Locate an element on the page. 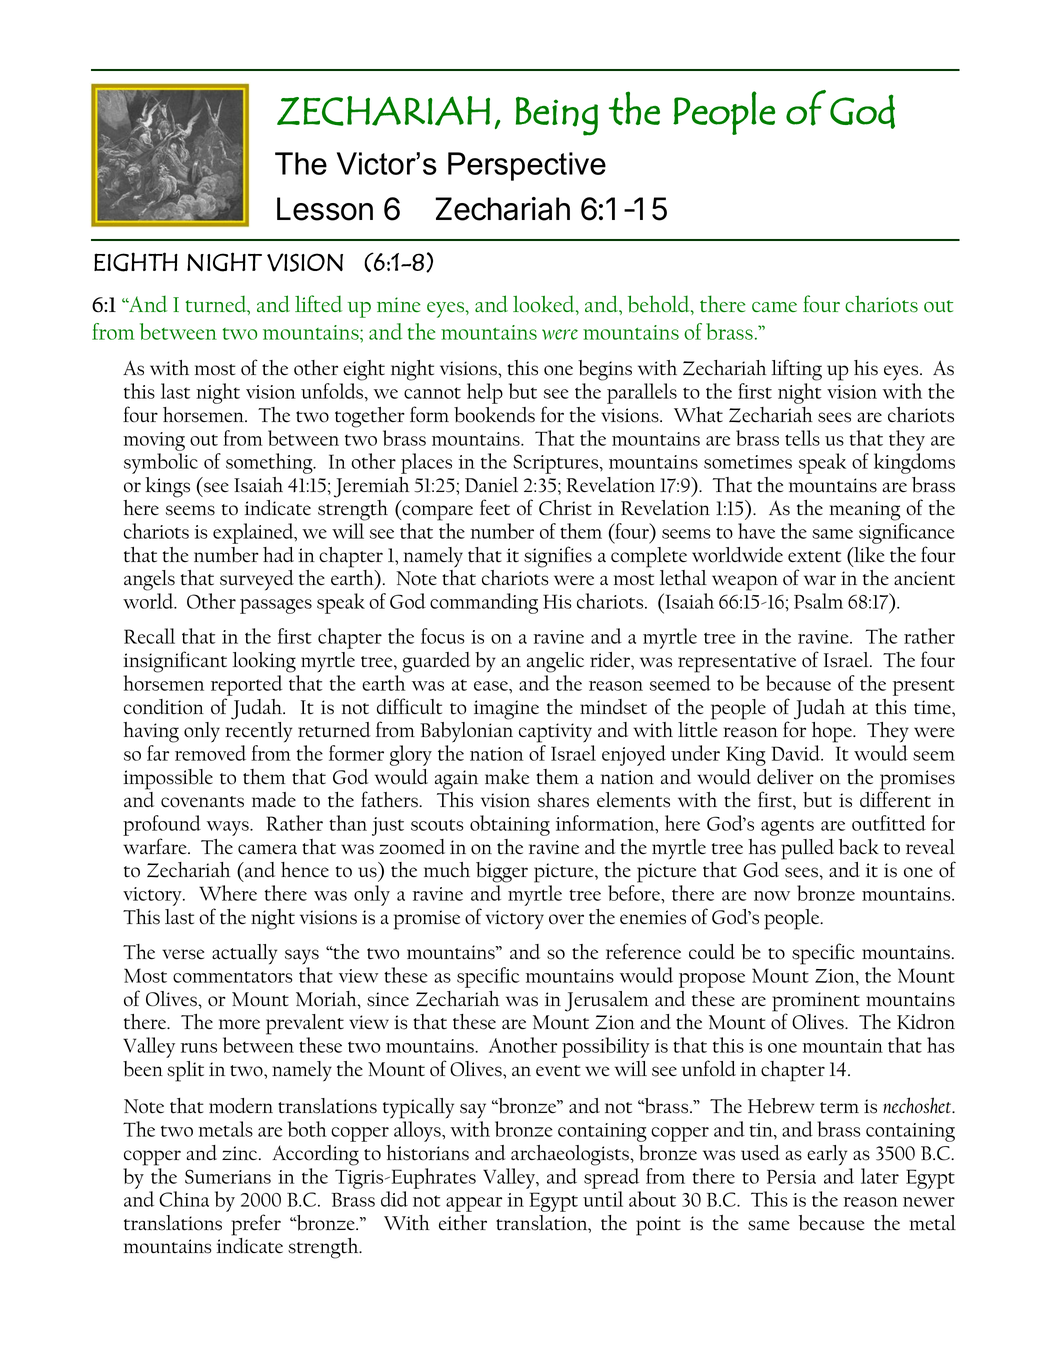 This image has width=1048, height=1356. ways is located at coordinates (229, 828).
